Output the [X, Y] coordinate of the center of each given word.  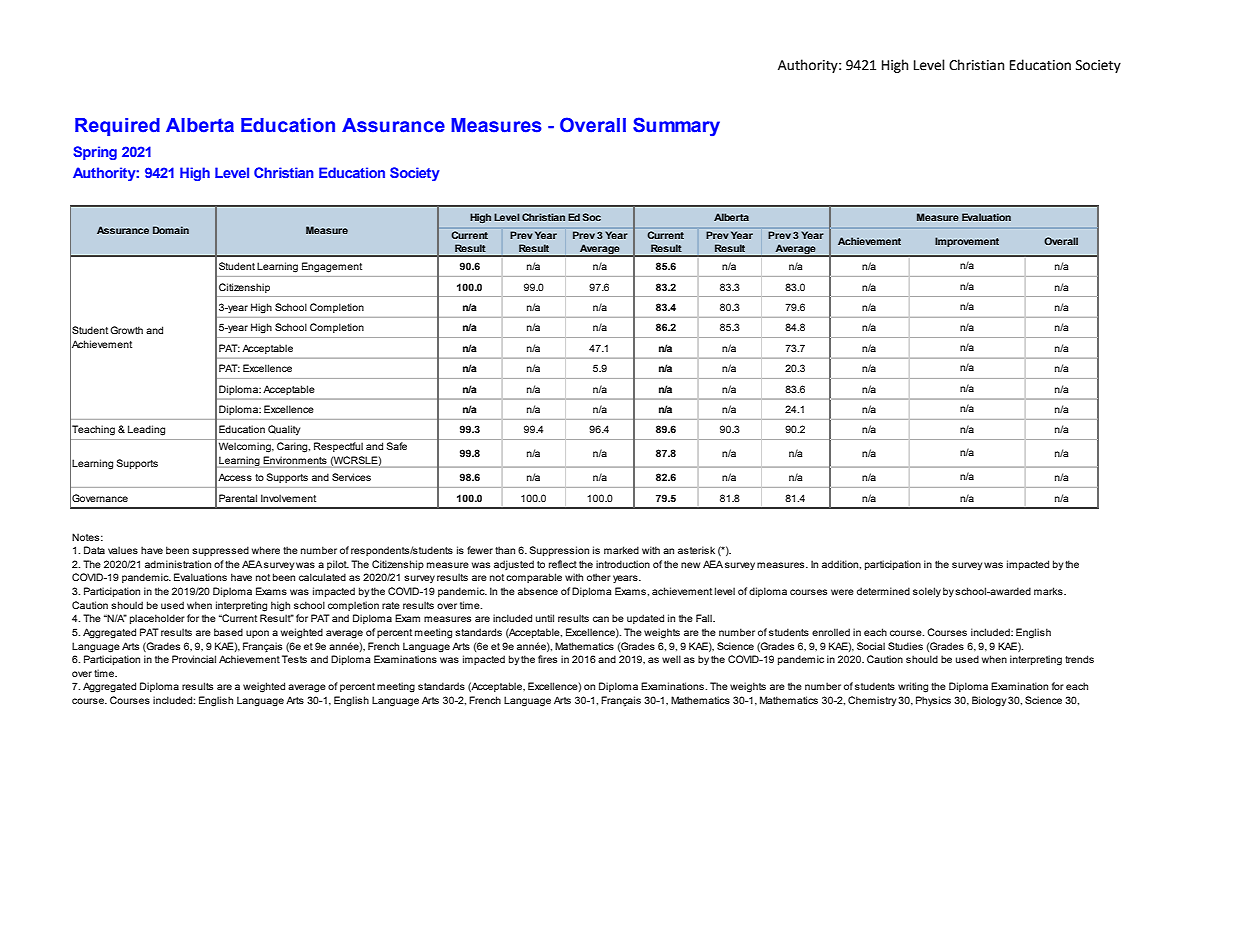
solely [927, 592]
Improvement [967, 242]
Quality [284, 430]
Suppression [559, 551]
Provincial [194, 659]
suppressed [220, 551]
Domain [171, 230]
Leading [146, 430]
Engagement [332, 267]
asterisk [696, 550]
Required [117, 127]
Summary [676, 126]
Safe [397, 446]
